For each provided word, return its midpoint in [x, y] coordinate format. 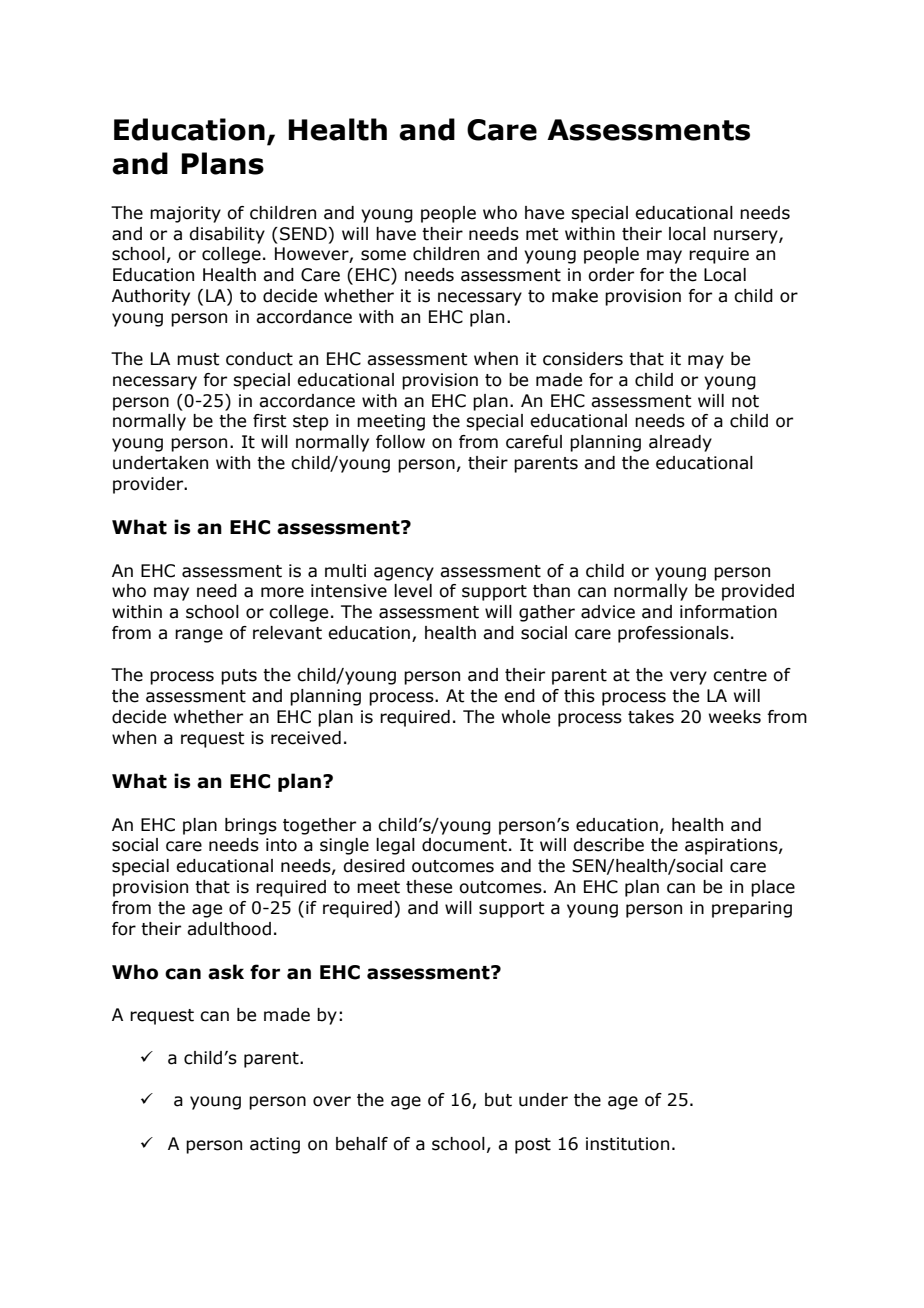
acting [275, 1145]
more [282, 592]
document [464, 845]
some [383, 255]
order [611, 275]
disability [227, 235]
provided [758, 592]
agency [404, 574]
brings [251, 826]
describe [608, 845]
